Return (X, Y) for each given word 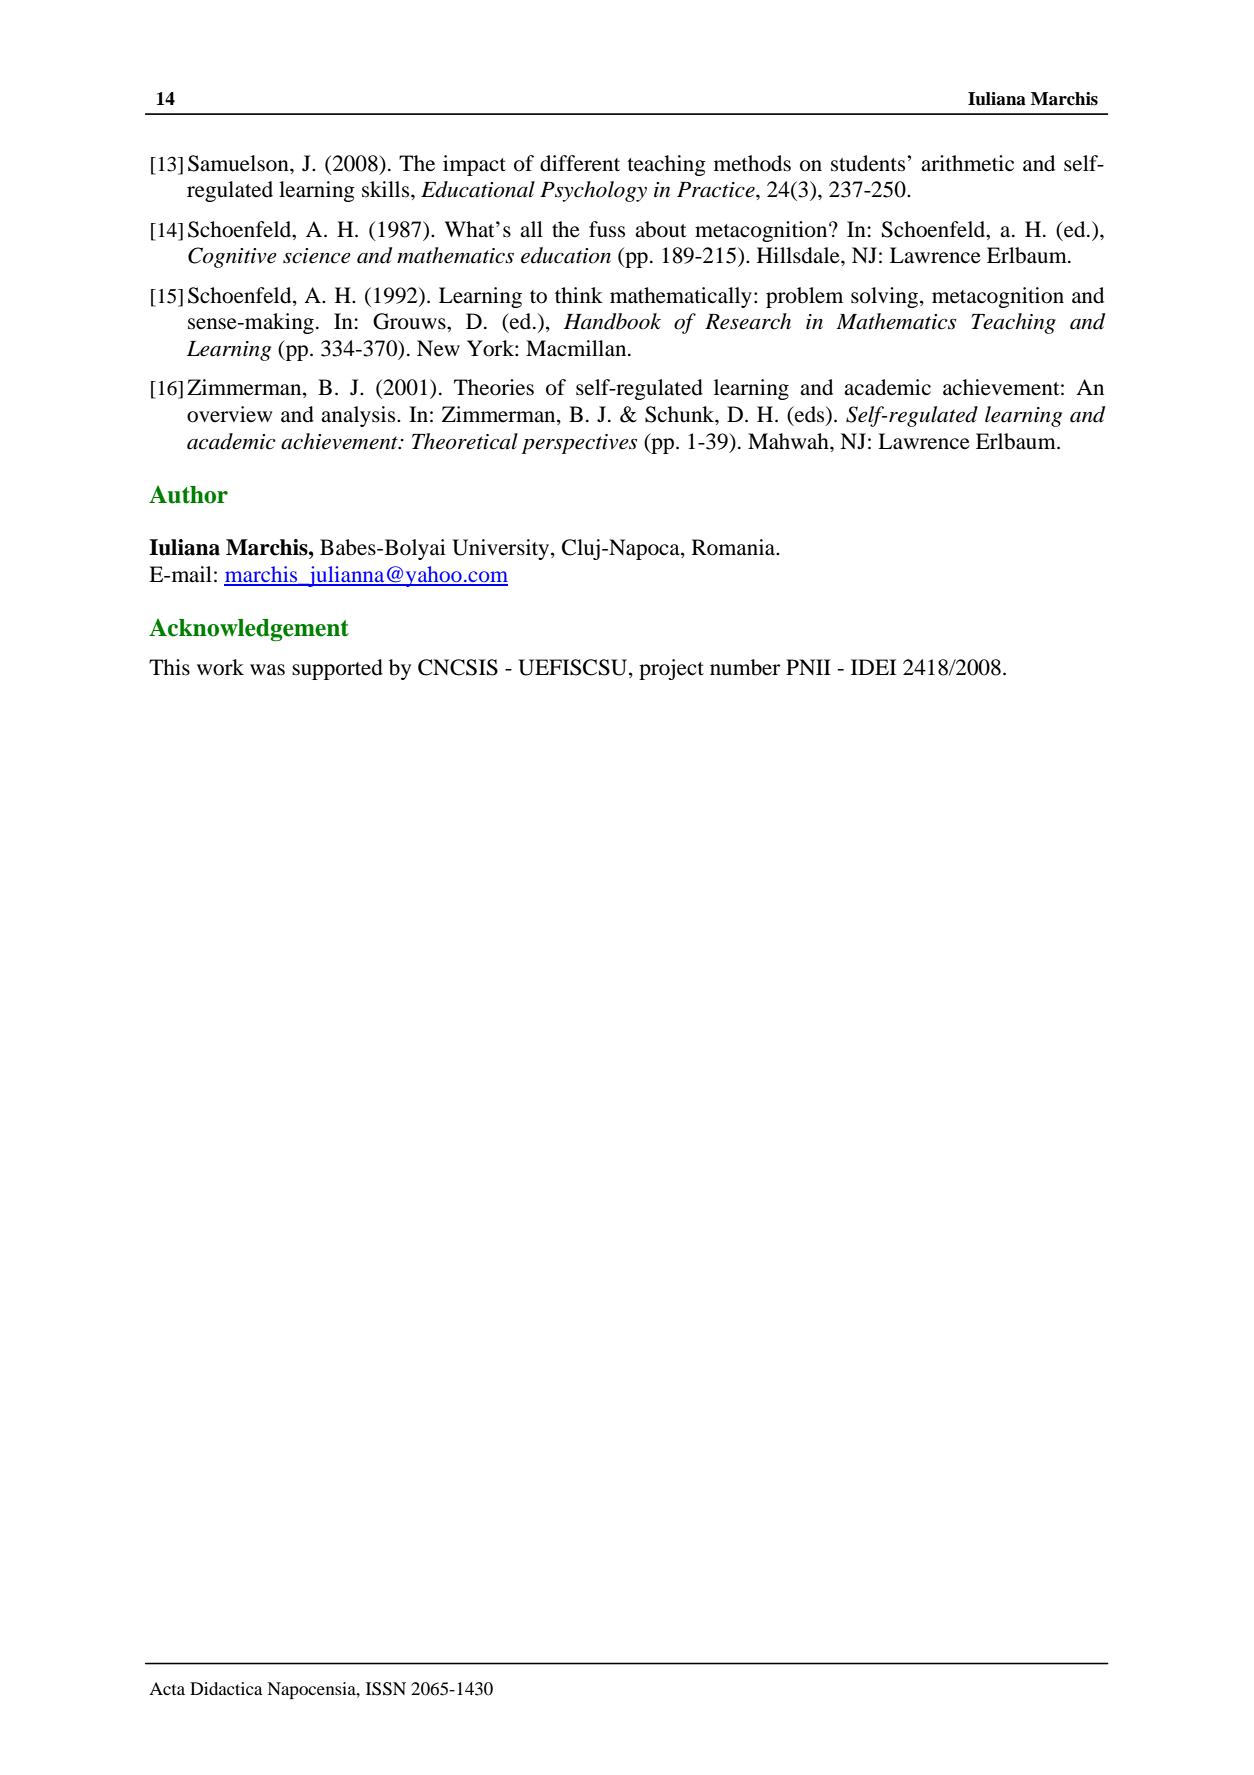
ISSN (386, 1689)
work (220, 667)
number (745, 667)
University (502, 549)
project (671, 669)
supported (337, 669)
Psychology (593, 191)
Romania (734, 547)
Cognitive (232, 257)
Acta (167, 1688)
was (267, 670)
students (869, 163)
